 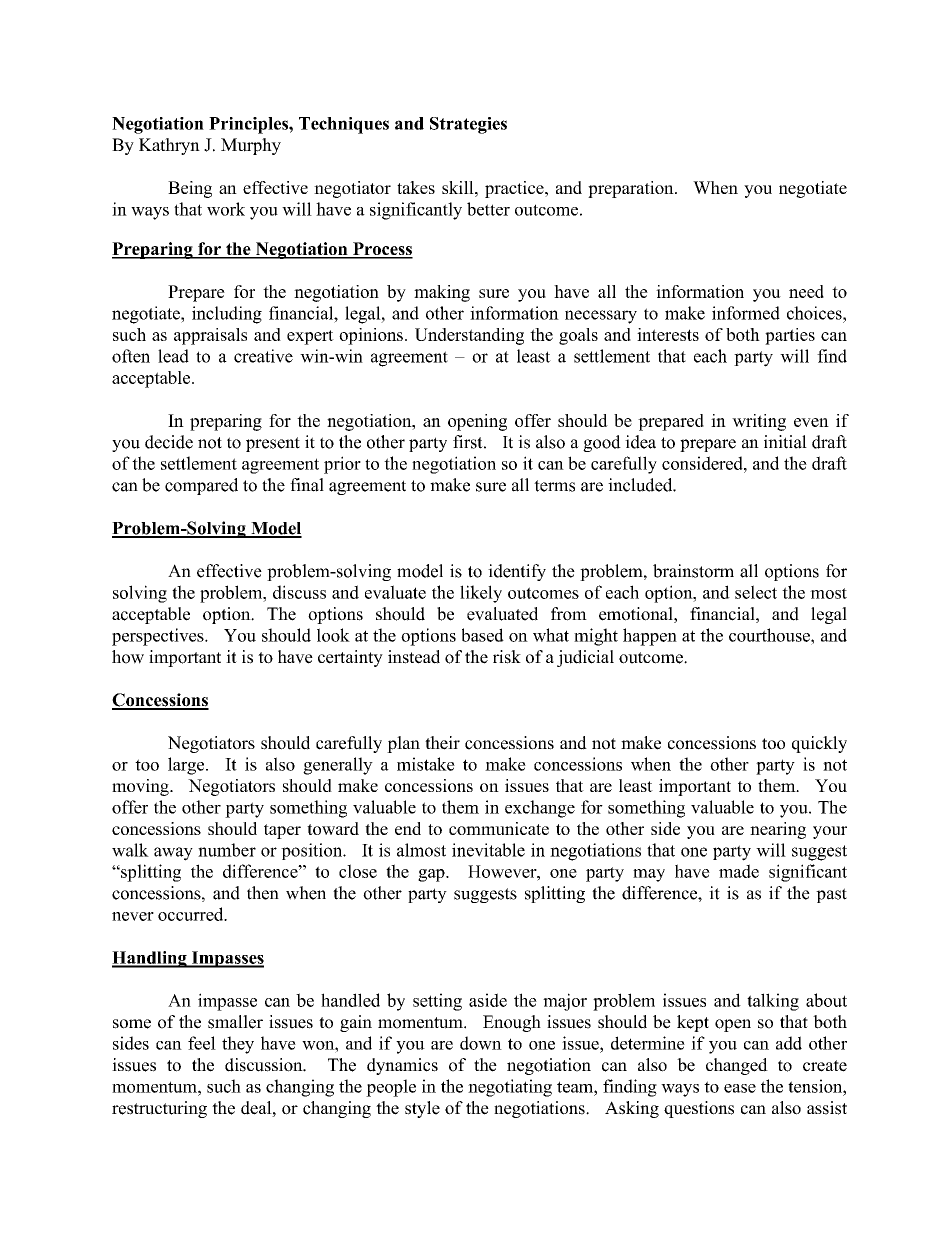 I want to click on negotiating, so click(x=510, y=1088).
